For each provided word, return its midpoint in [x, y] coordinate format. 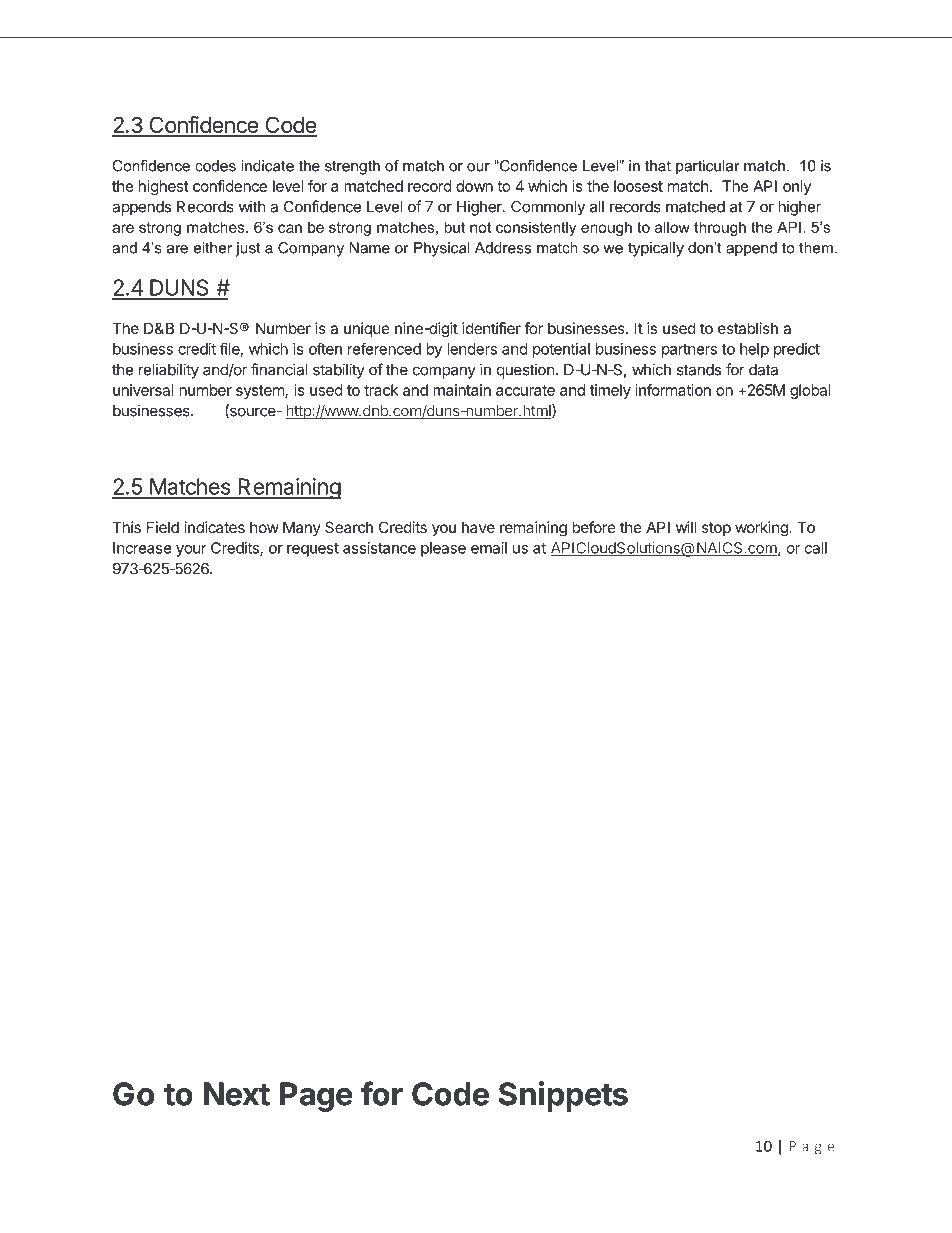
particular [707, 167]
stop [716, 529]
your [191, 551]
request [313, 550]
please [443, 549]
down [474, 186]
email [489, 548]
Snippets [563, 1096]
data [763, 370]
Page [316, 1097]
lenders [472, 349]
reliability [169, 371]
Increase [142, 548]
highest [164, 187]
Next [237, 1094]
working [762, 529]
